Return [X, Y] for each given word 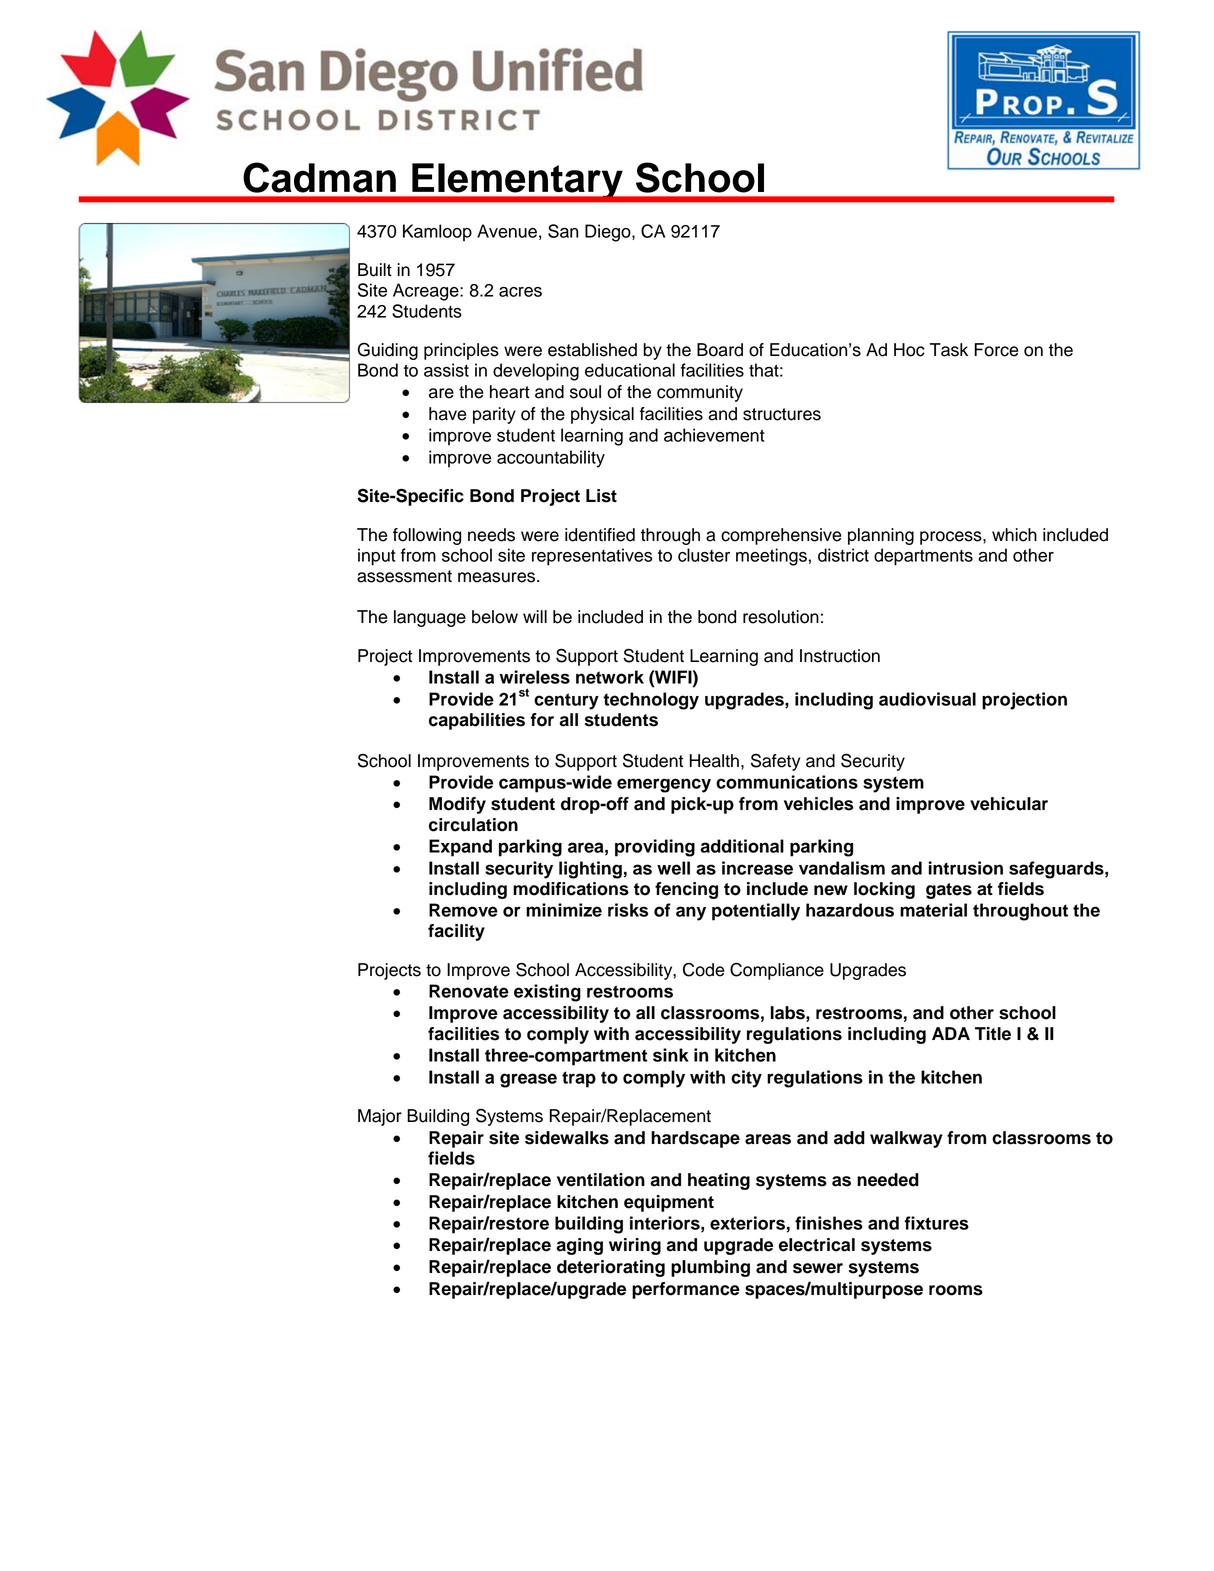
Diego [609, 233]
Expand [460, 848]
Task [949, 350]
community [700, 393]
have [448, 414]
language [430, 618]
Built [375, 270]
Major [380, 1117]
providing [655, 848]
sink [671, 1055]
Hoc [909, 350]
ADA [951, 1033]
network [610, 677]
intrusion [965, 868]
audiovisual [927, 699]
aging [579, 1246]
